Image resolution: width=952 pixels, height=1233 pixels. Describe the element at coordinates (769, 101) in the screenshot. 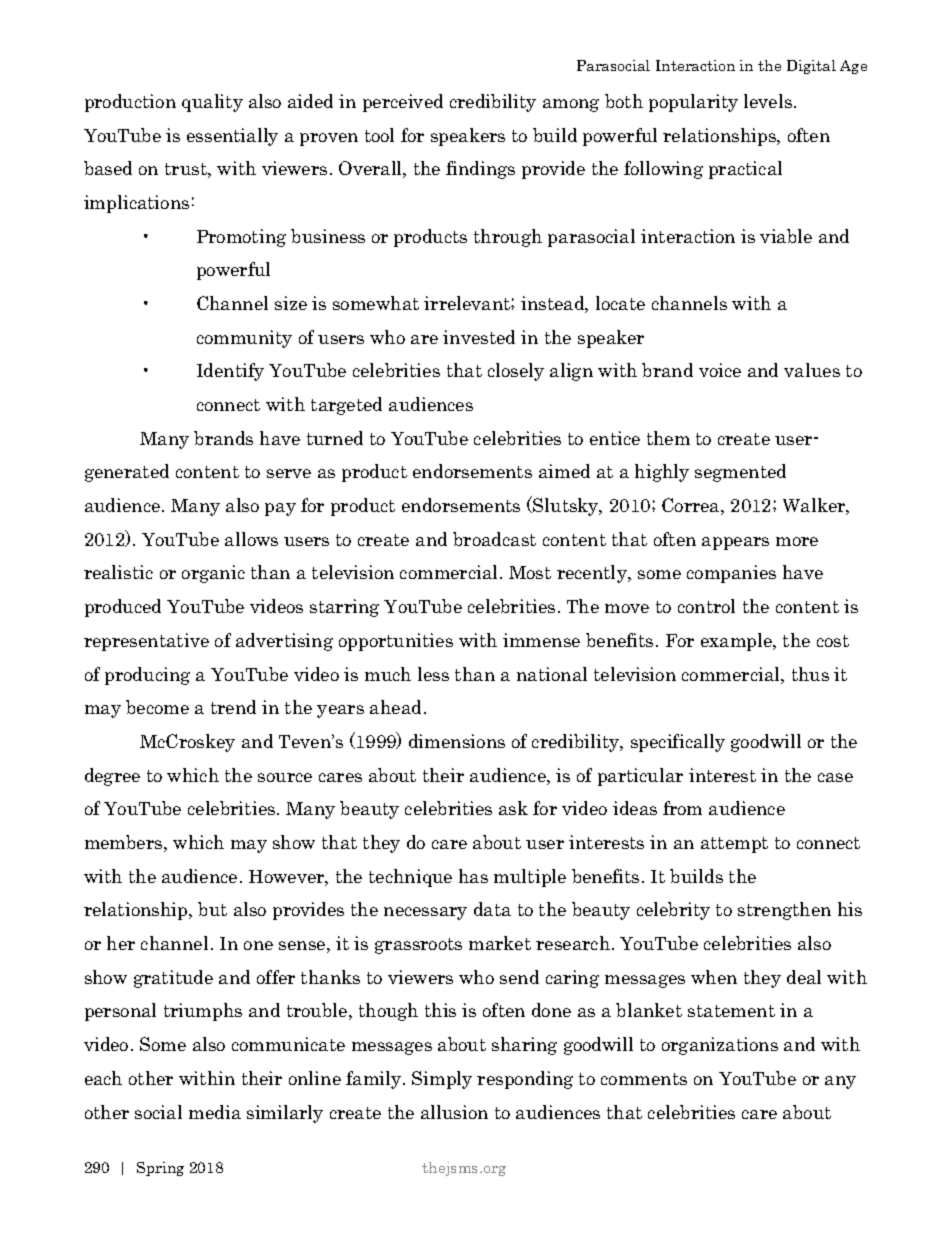

I see `levels` at that location.
